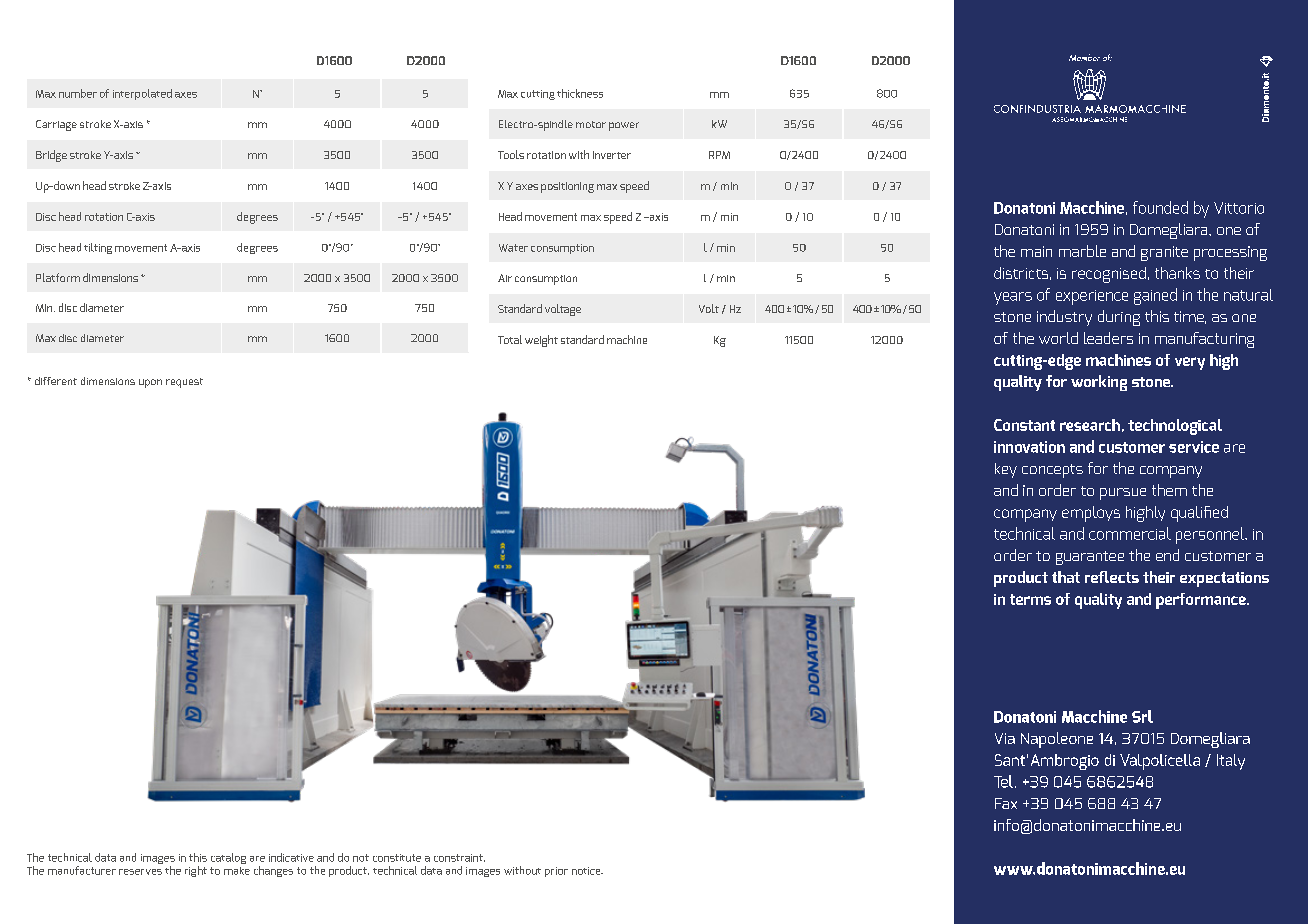 The height and width of the document is (924, 1308). What do you see at coordinates (1160, 207) in the document?
I see `founded` at bounding box center [1160, 207].
